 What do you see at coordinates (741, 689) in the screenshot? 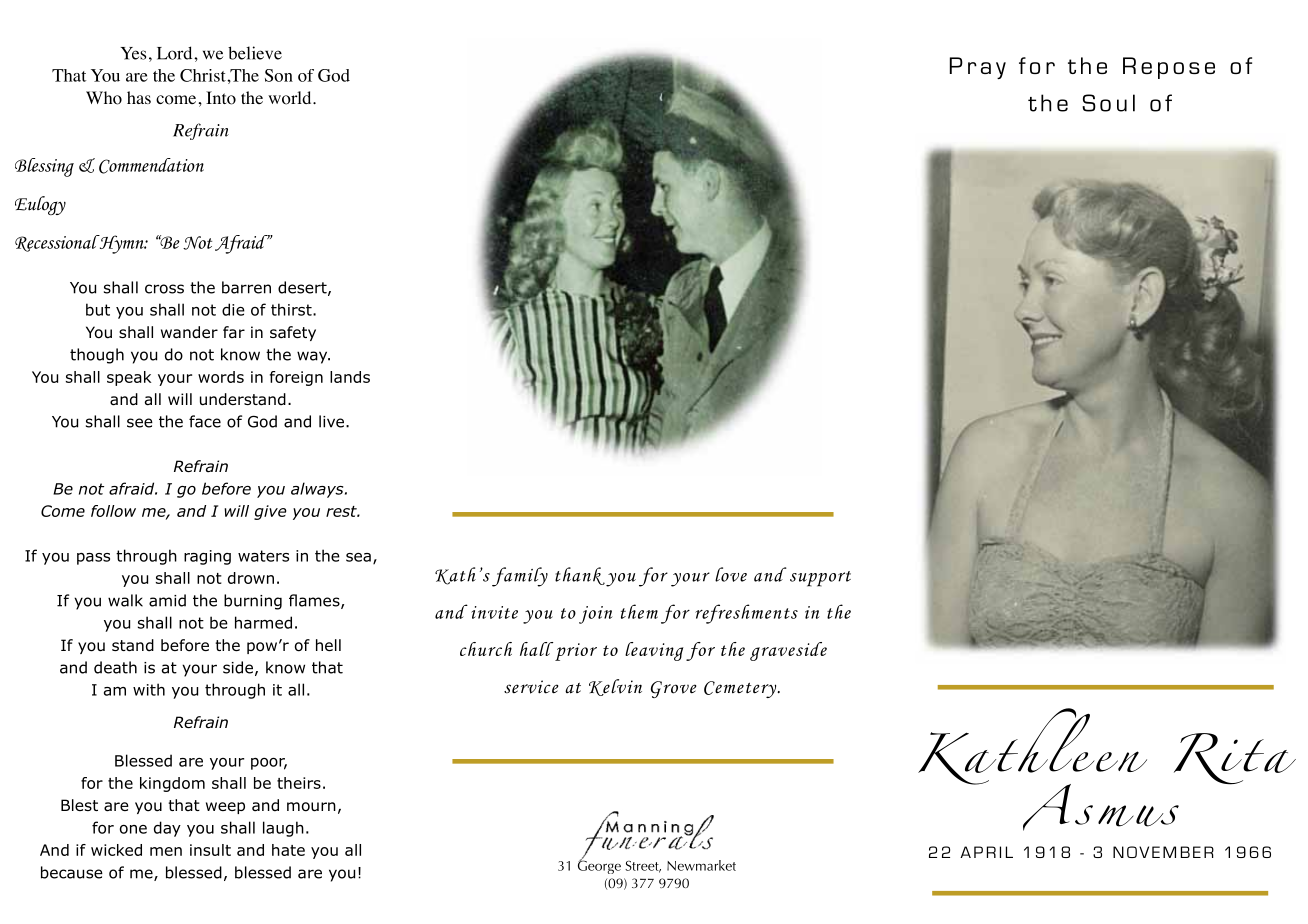
I see `Cemetery` at bounding box center [741, 689].
